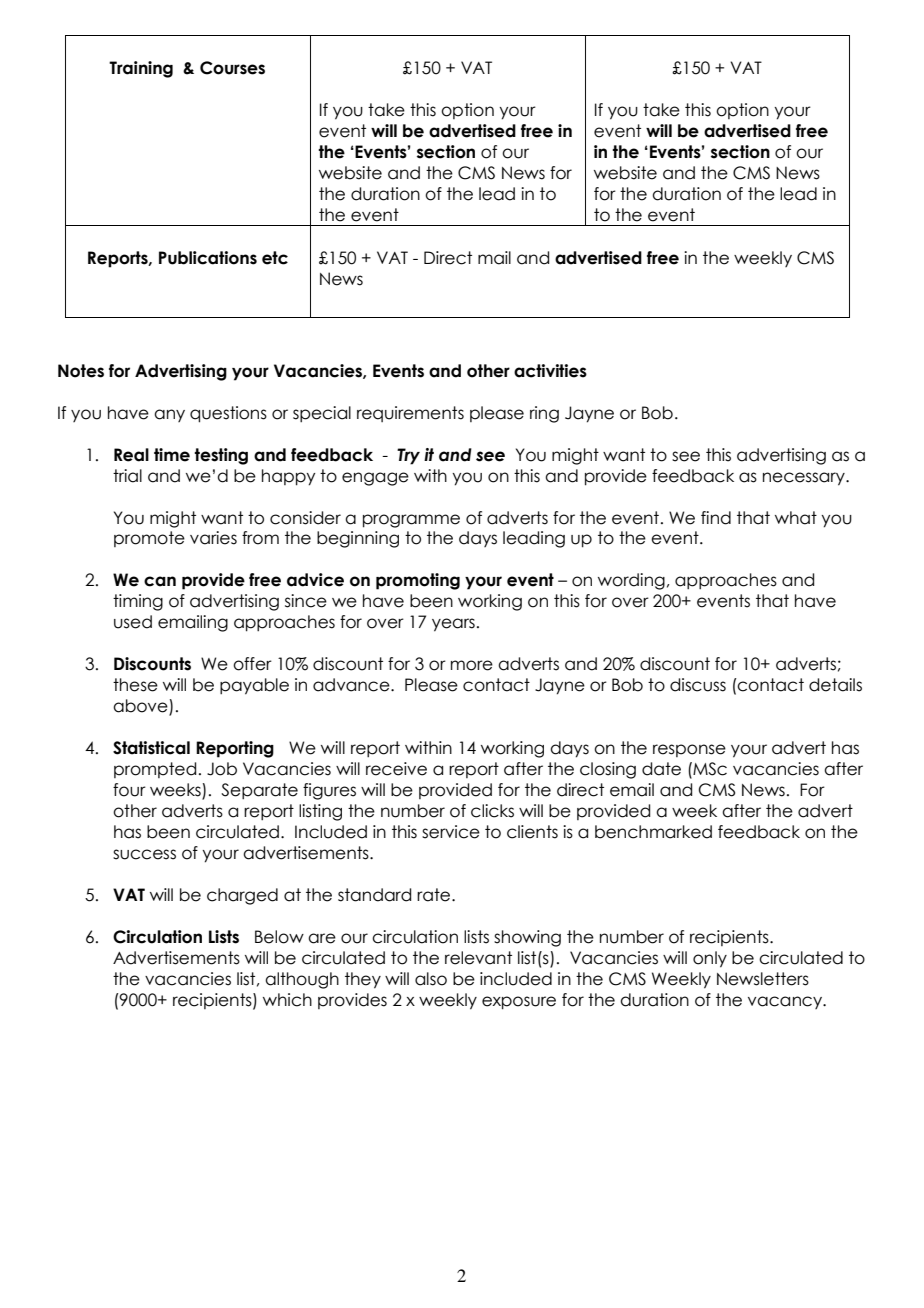 The width and height of the screenshot is (924, 1308). What do you see at coordinates (141, 69) in the screenshot?
I see `Training` at bounding box center [141, 69].
